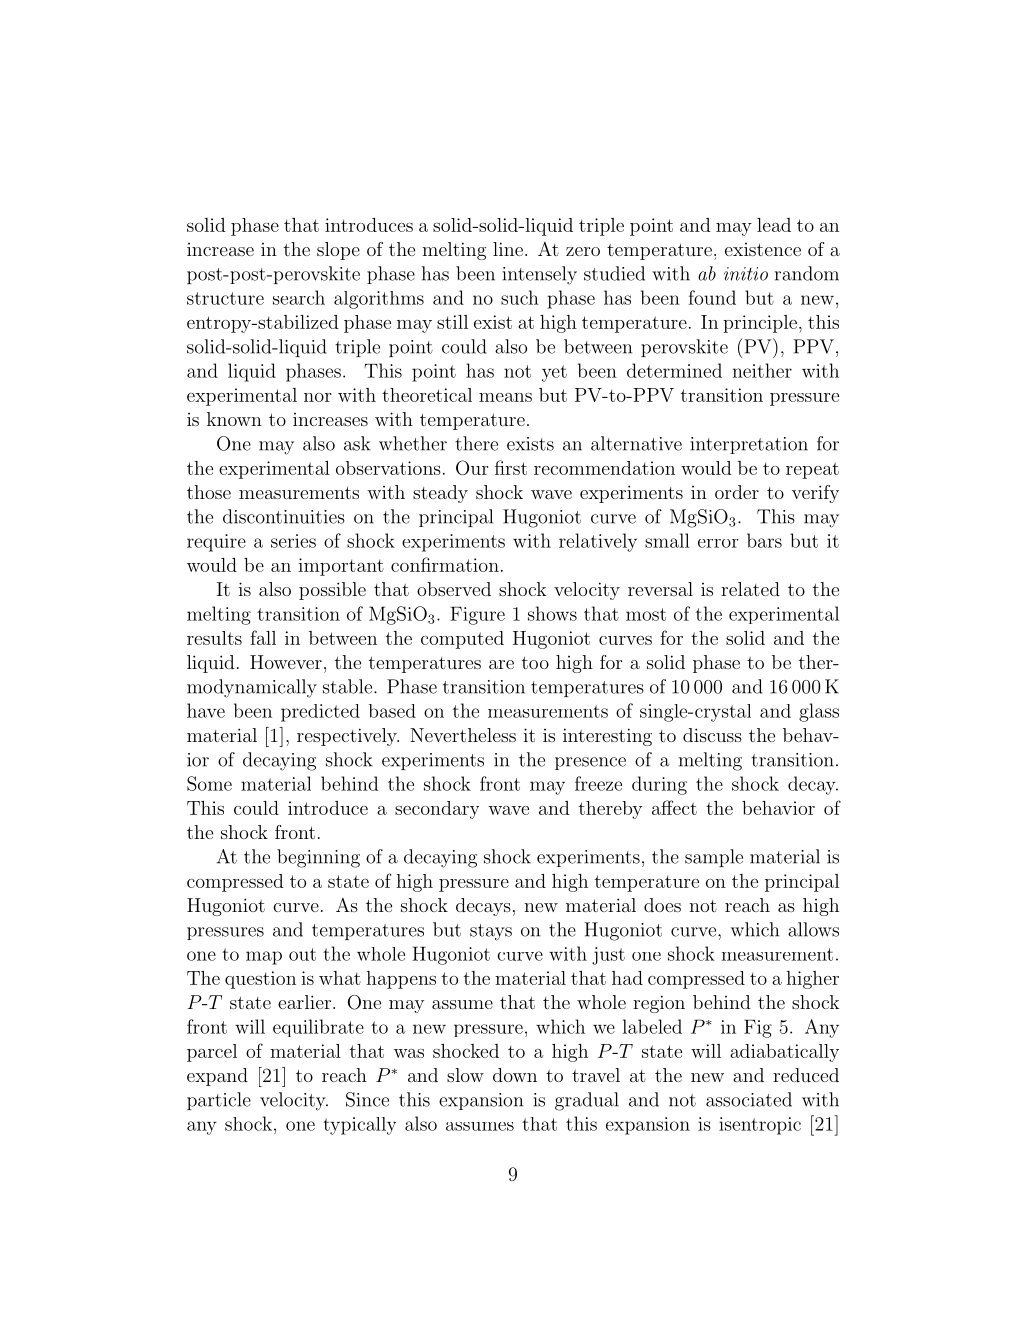 The image size is (1029, 1332). What do you see at coordinates (219, 1101) in the screenshot?
I see `particle` at bounding box center [219, 1101].
